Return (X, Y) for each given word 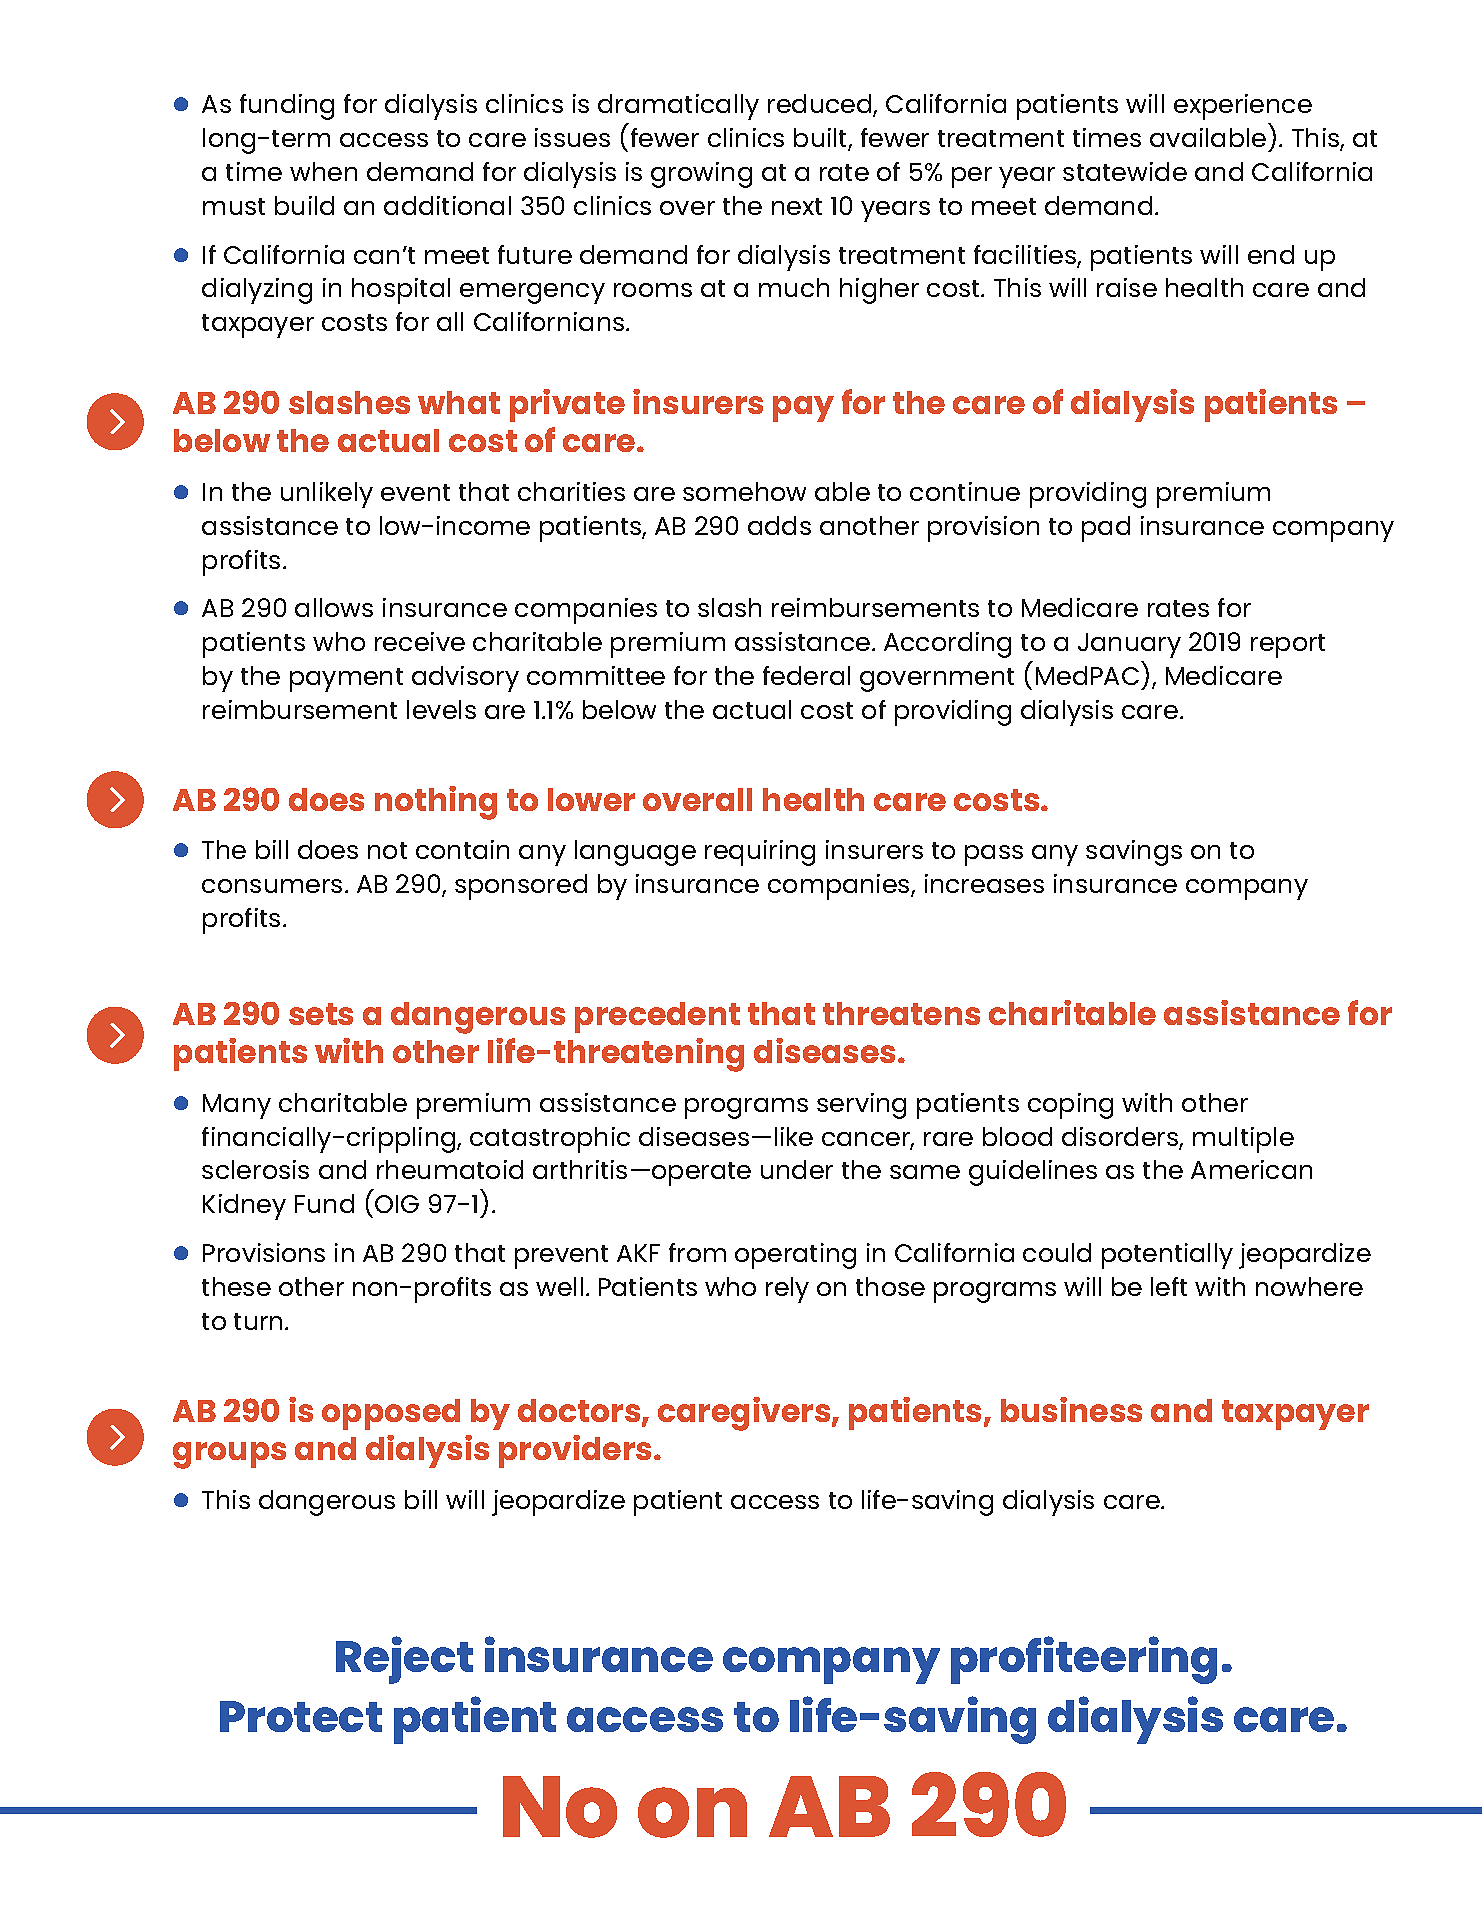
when (323, 171)
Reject (404, 1660)
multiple (1243, 1140)
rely (787, 1290)
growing (701, 175)
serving (861, 1106)
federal (806, 675)
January (1129, 645)
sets (321, 1014)
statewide (1125, 171)
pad (1106, 529)
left (1169, 1286)
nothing (436, 803)
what (459, 402)
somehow (744, 491)
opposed (391, 1414)
